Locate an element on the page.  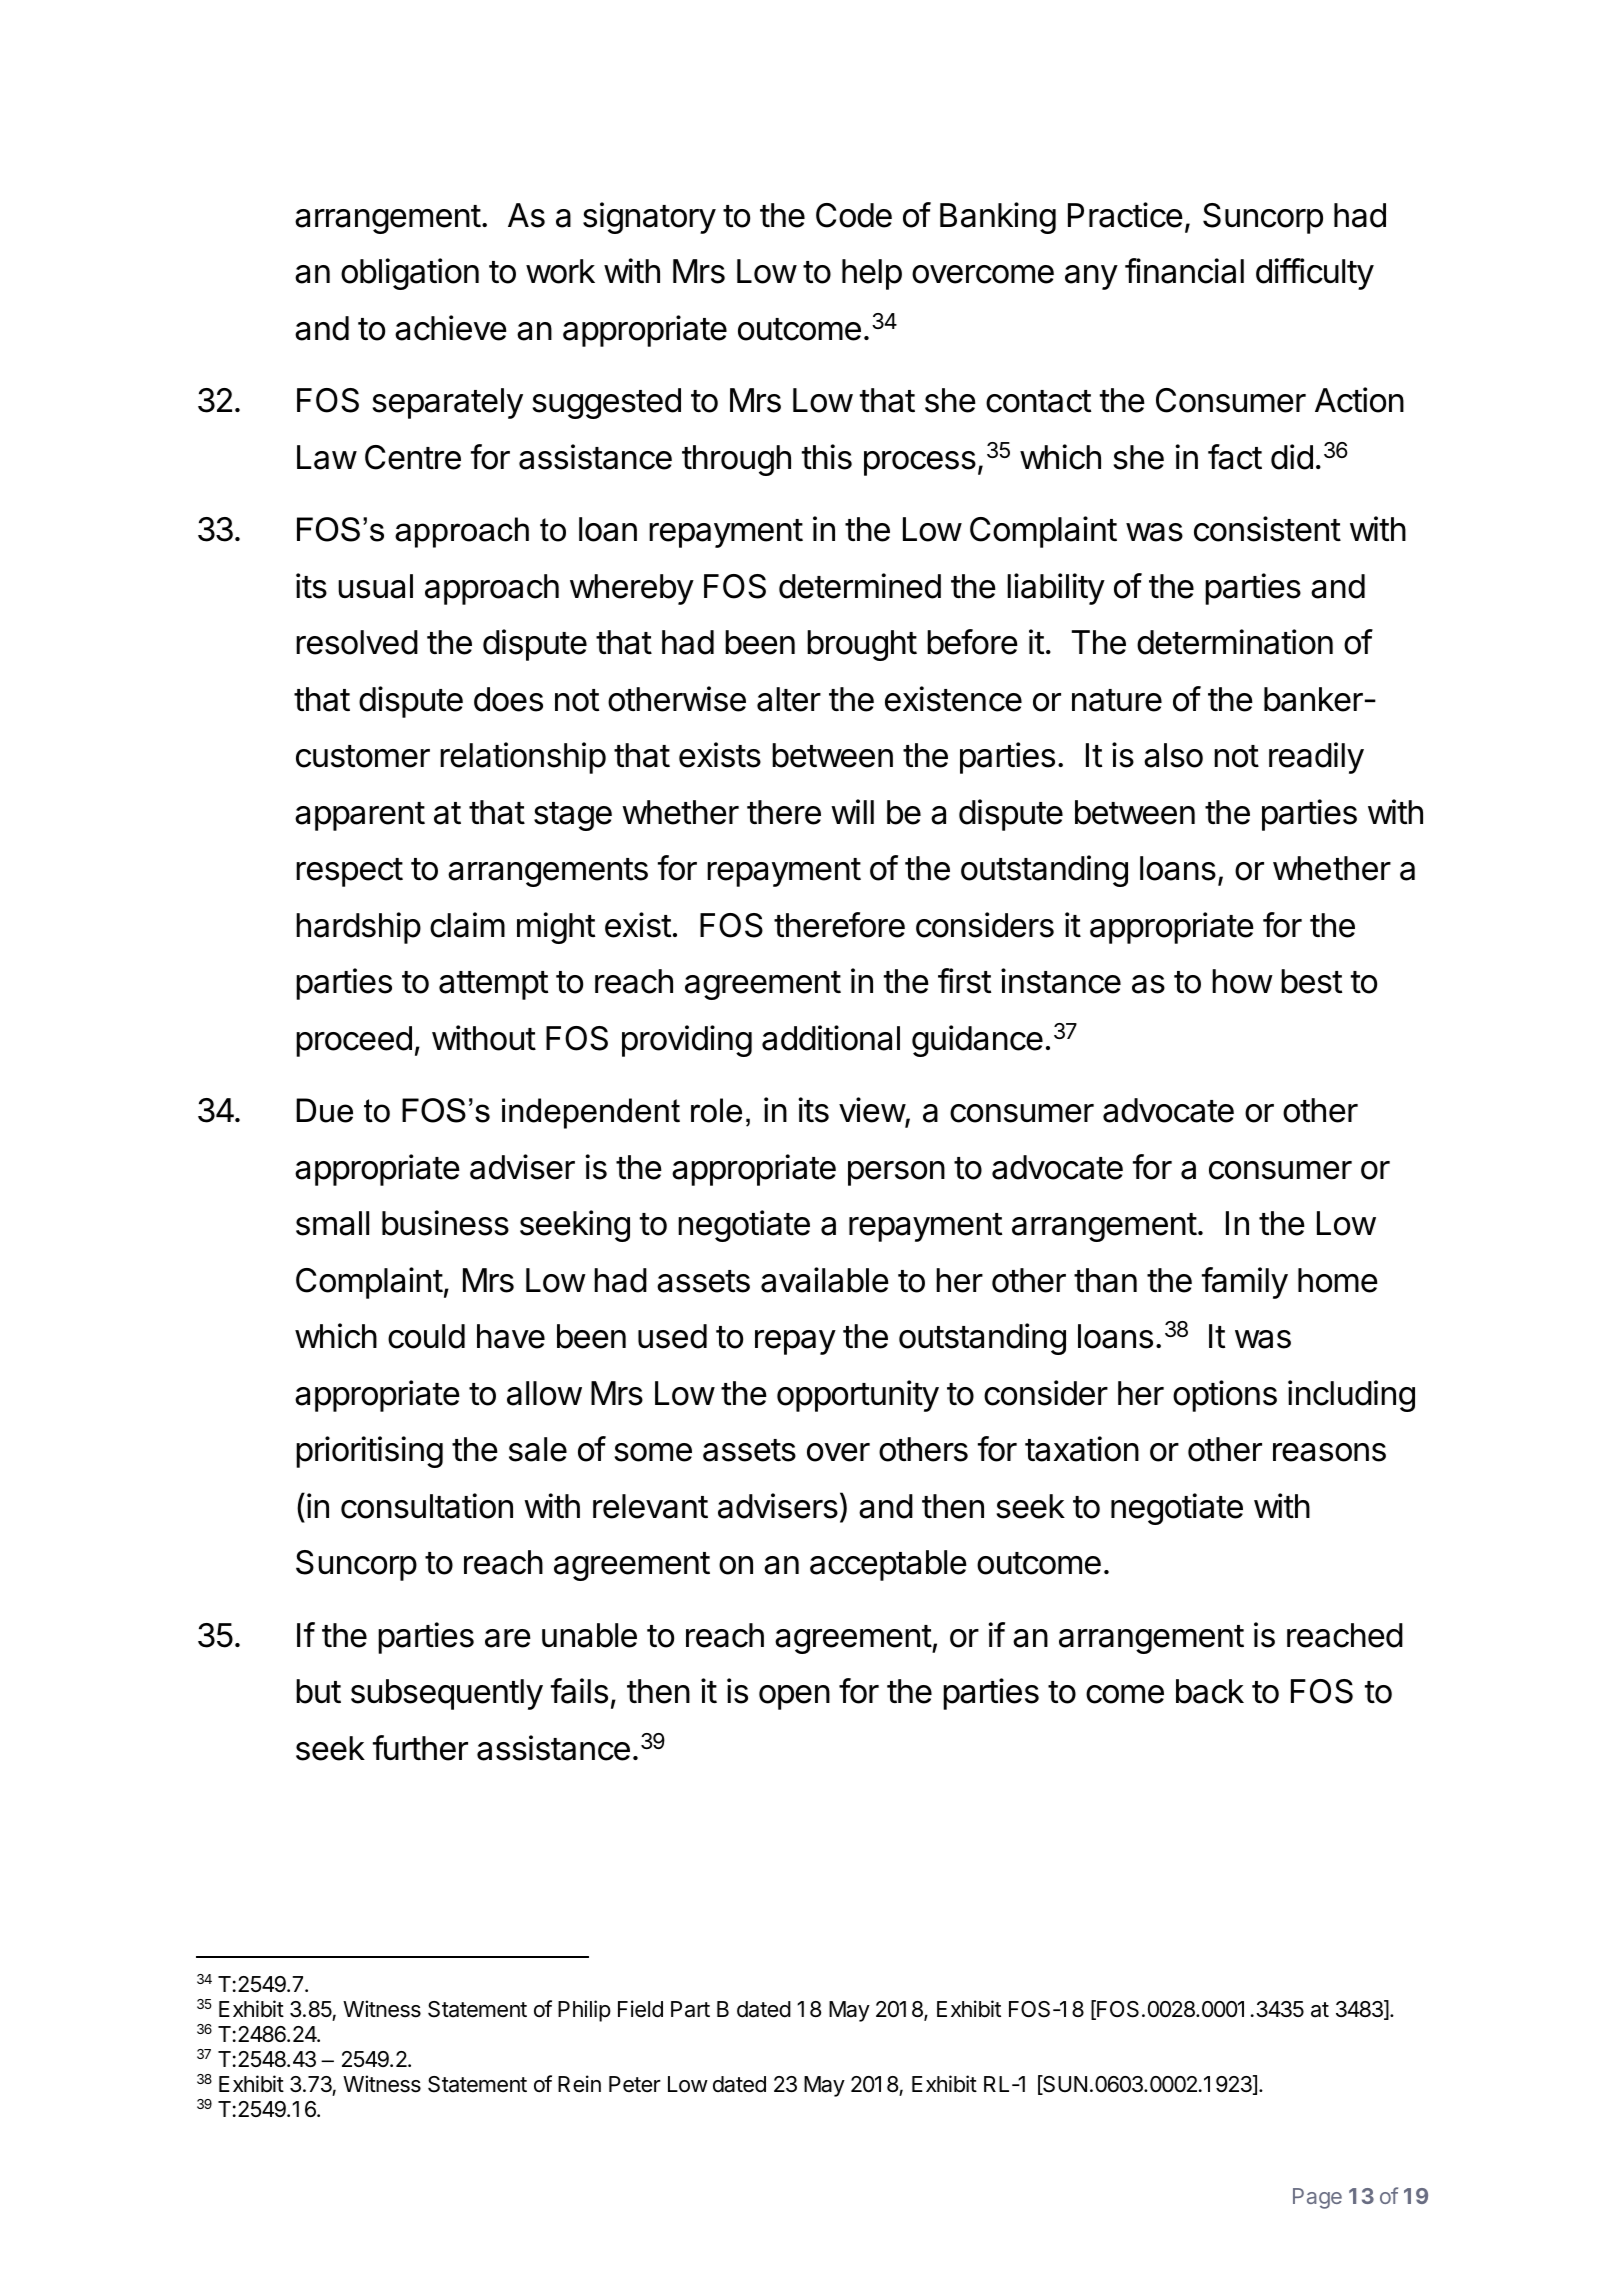
obligation is located at coordinates (410, 274).
